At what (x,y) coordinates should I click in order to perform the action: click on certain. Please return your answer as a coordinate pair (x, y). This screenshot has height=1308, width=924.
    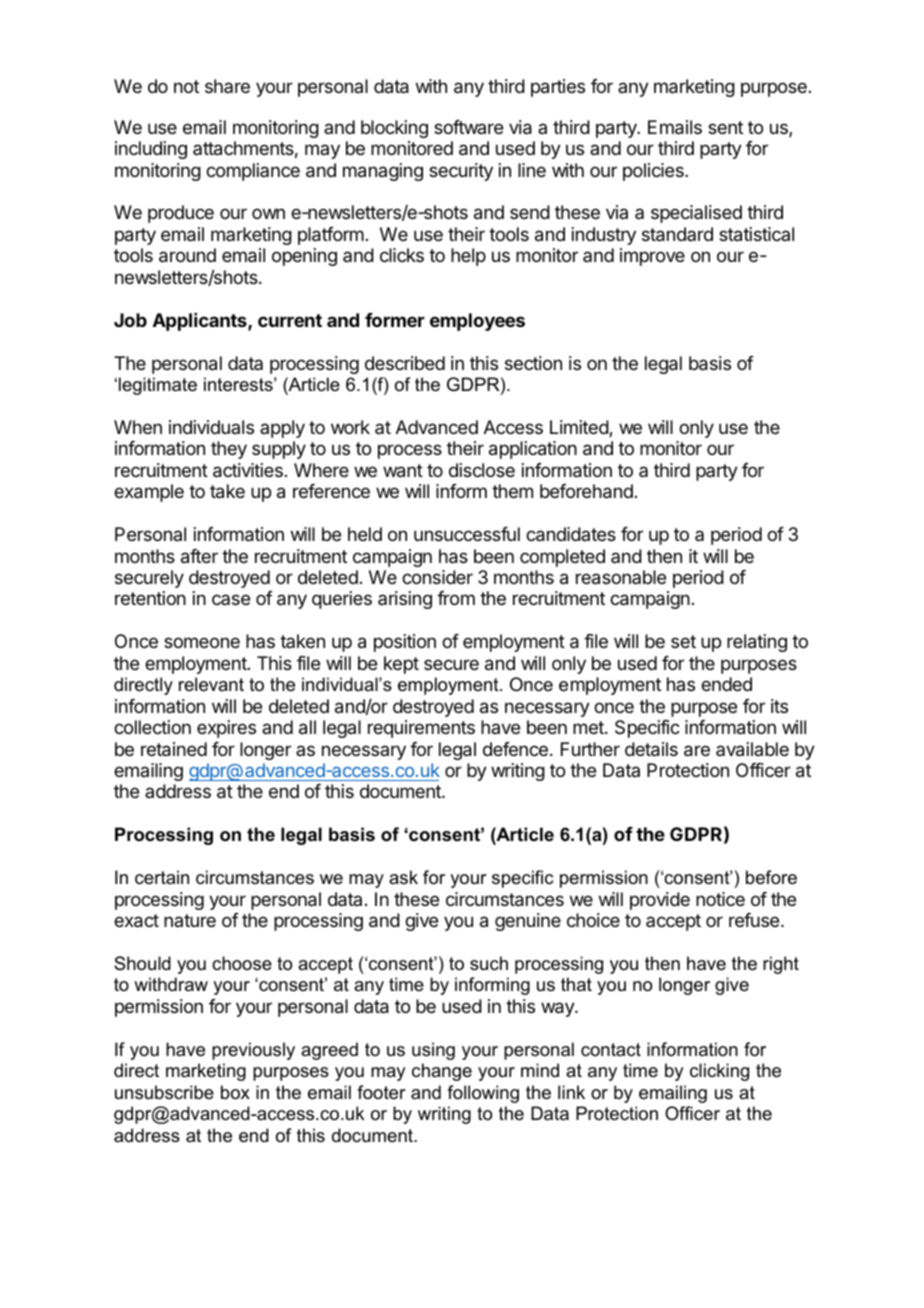
    Looking at the image, I should click on (162, 877).
